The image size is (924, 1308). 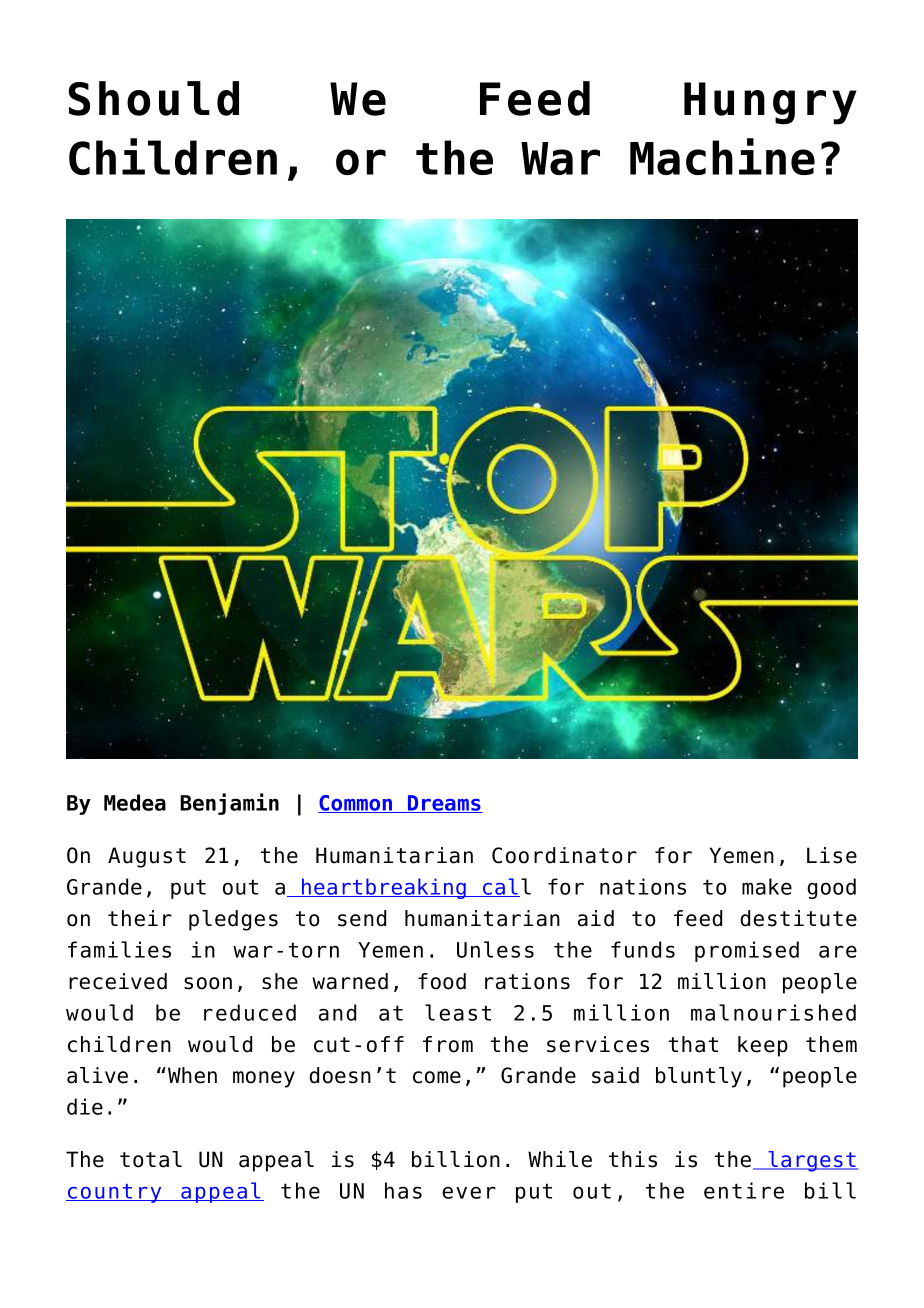 What do you see at coordinates (356, 804) in the screenshot?
I see `Common` at bounding box center [356, 804].
